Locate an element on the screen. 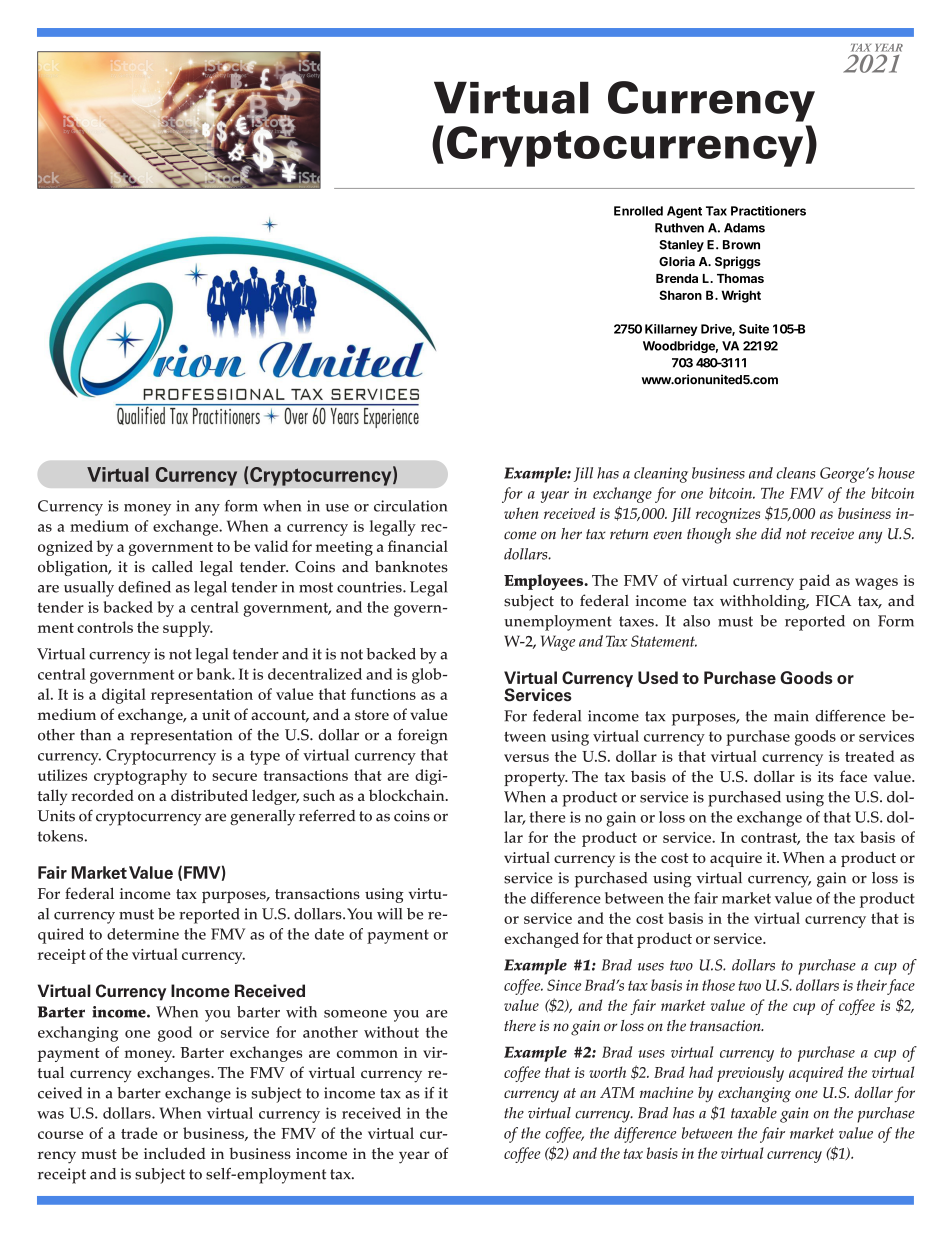 Image resolution: width=952 pixels, height=1233 pixels. Enrolled is located at coordinates (638, 211).
